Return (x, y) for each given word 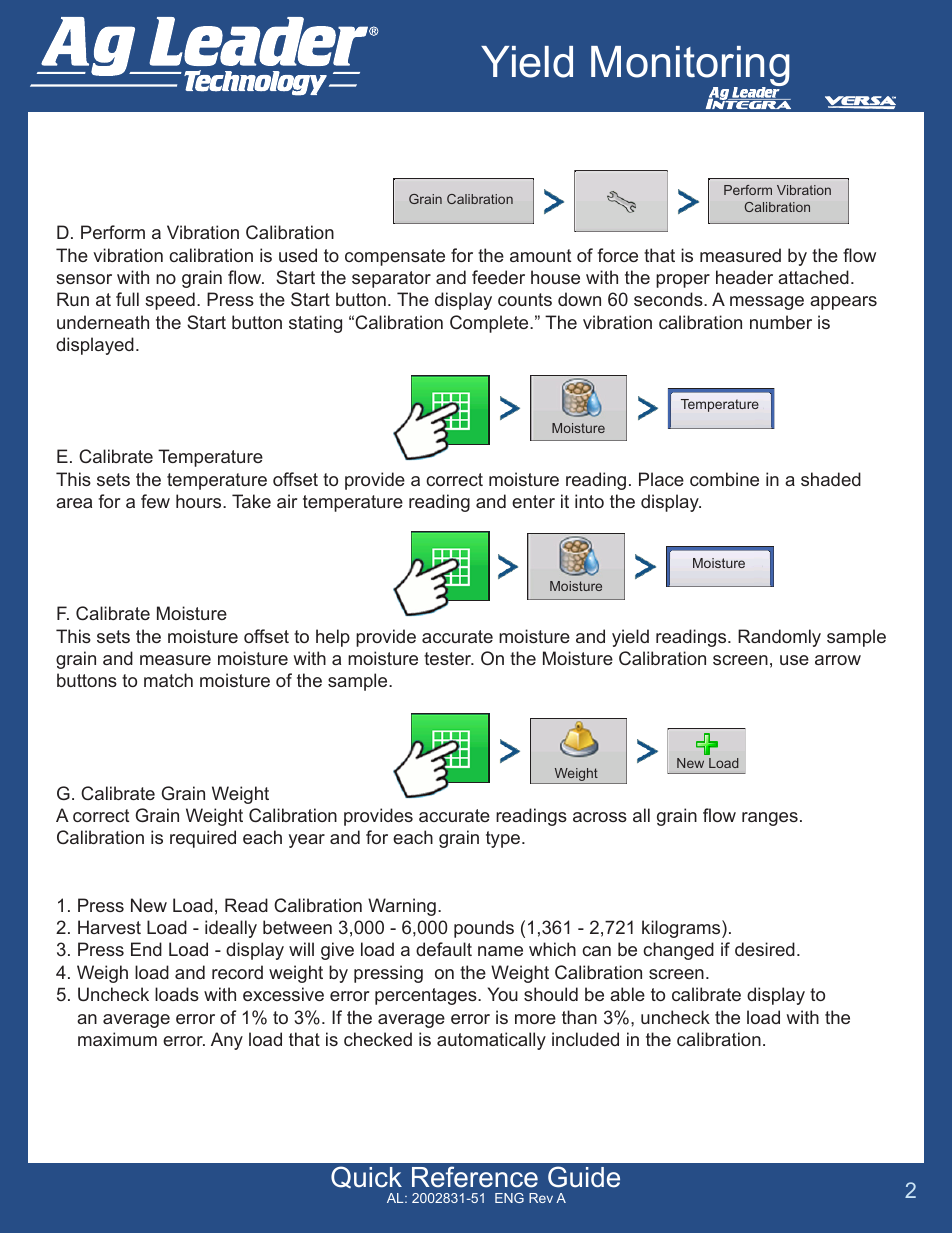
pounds (484, 929)
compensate (395, 257)
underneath (103, 322)
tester (449, 658)
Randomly (779, 638)
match (168, 680)
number (781, 322)
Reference (475, 1177)
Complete (490, 324)
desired (765, 949)
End (146, 949)
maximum (117, 1039)
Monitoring (690, 67)
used (298, 255)
